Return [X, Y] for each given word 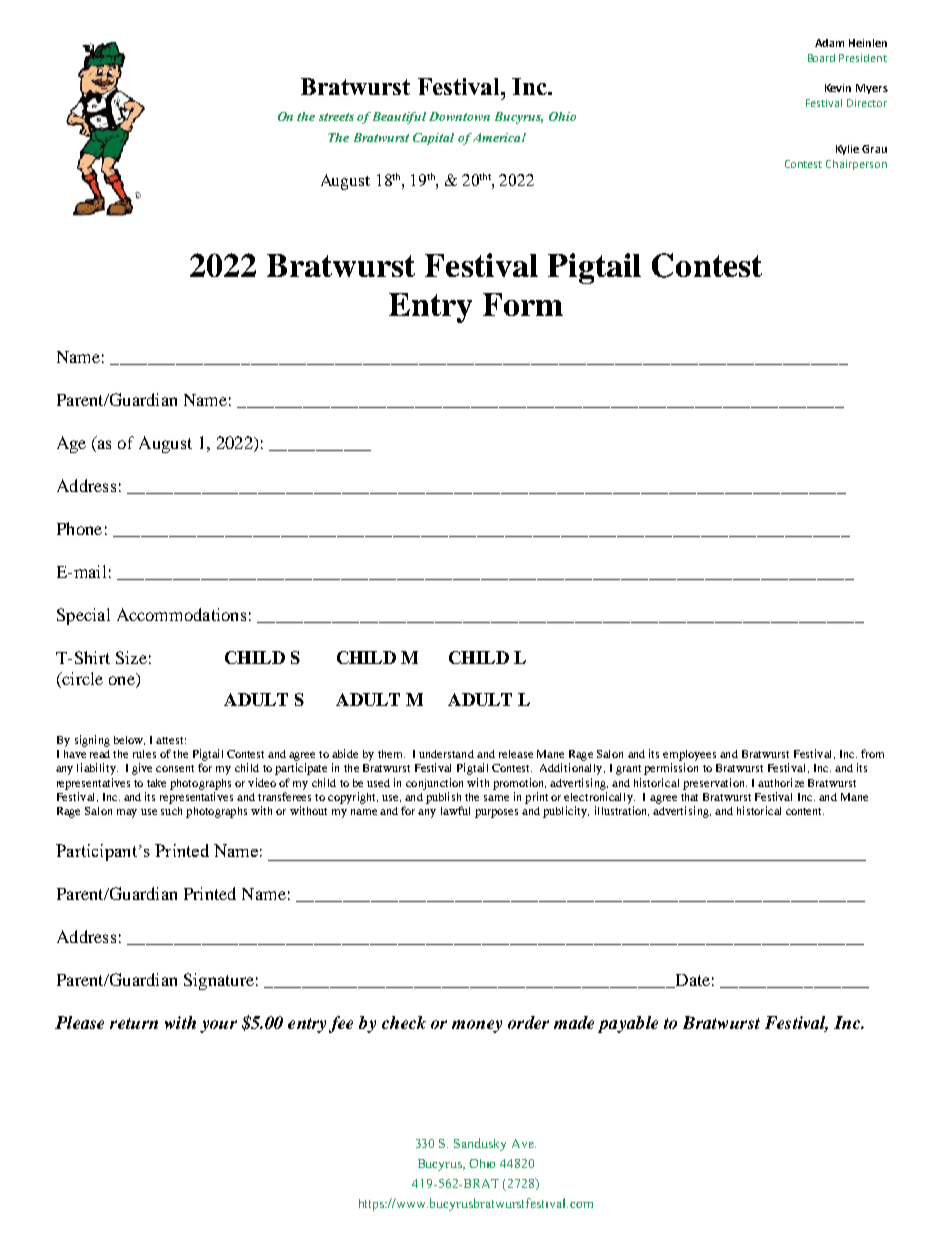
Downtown [459, 116]
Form [523, 304]
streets [336, 117]
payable [628, 1024]
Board [821, 58]
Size [131, 657]
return [134, 1023]
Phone [79, 528]
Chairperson [856, 165]
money [477, 1026]
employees [689, 755]
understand [446, 754]
